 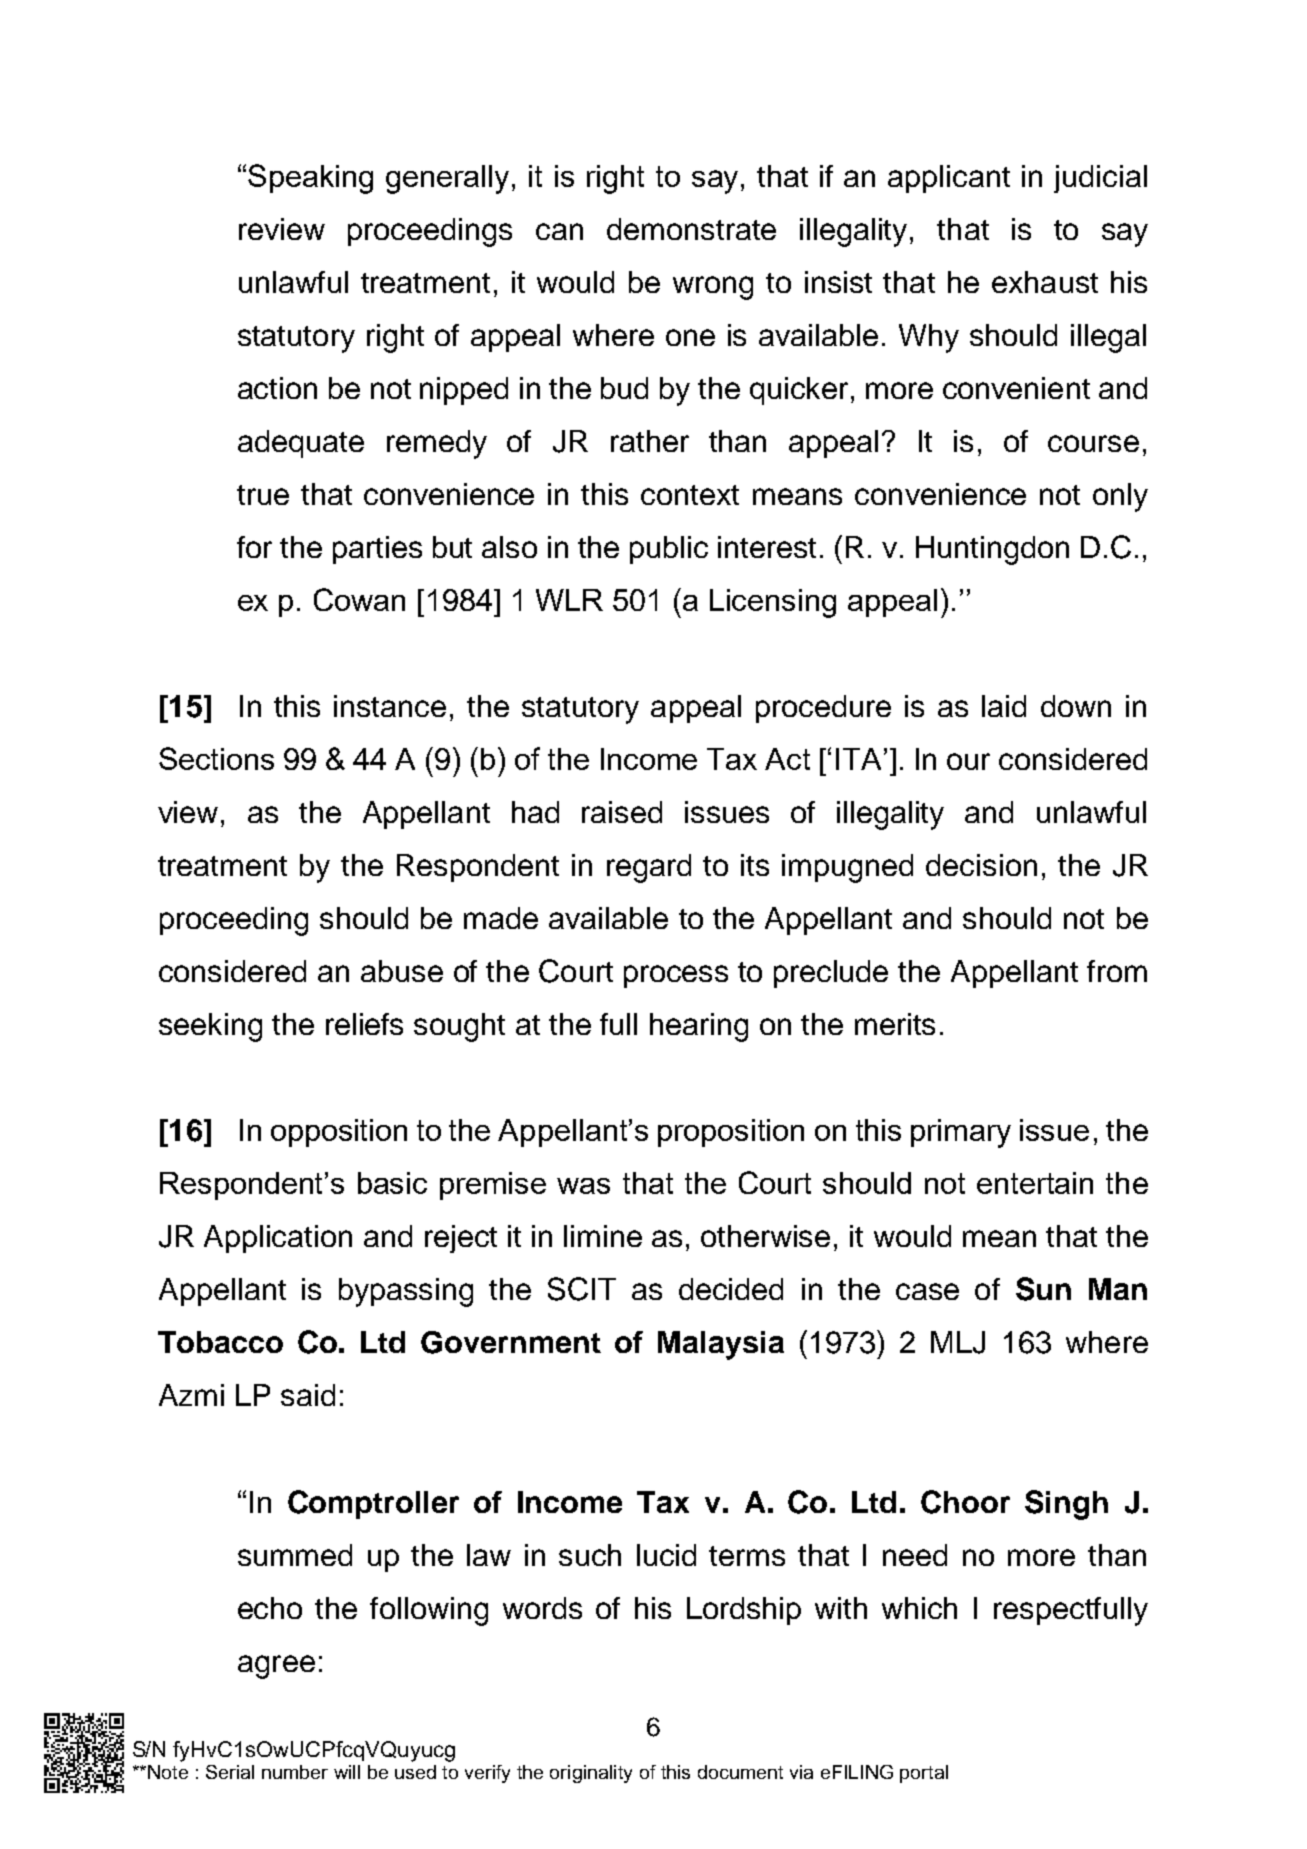 What do you see at coordinates (1035, 1183) in the document?
I see `entertain` at bounding box center [1035, 1183].
